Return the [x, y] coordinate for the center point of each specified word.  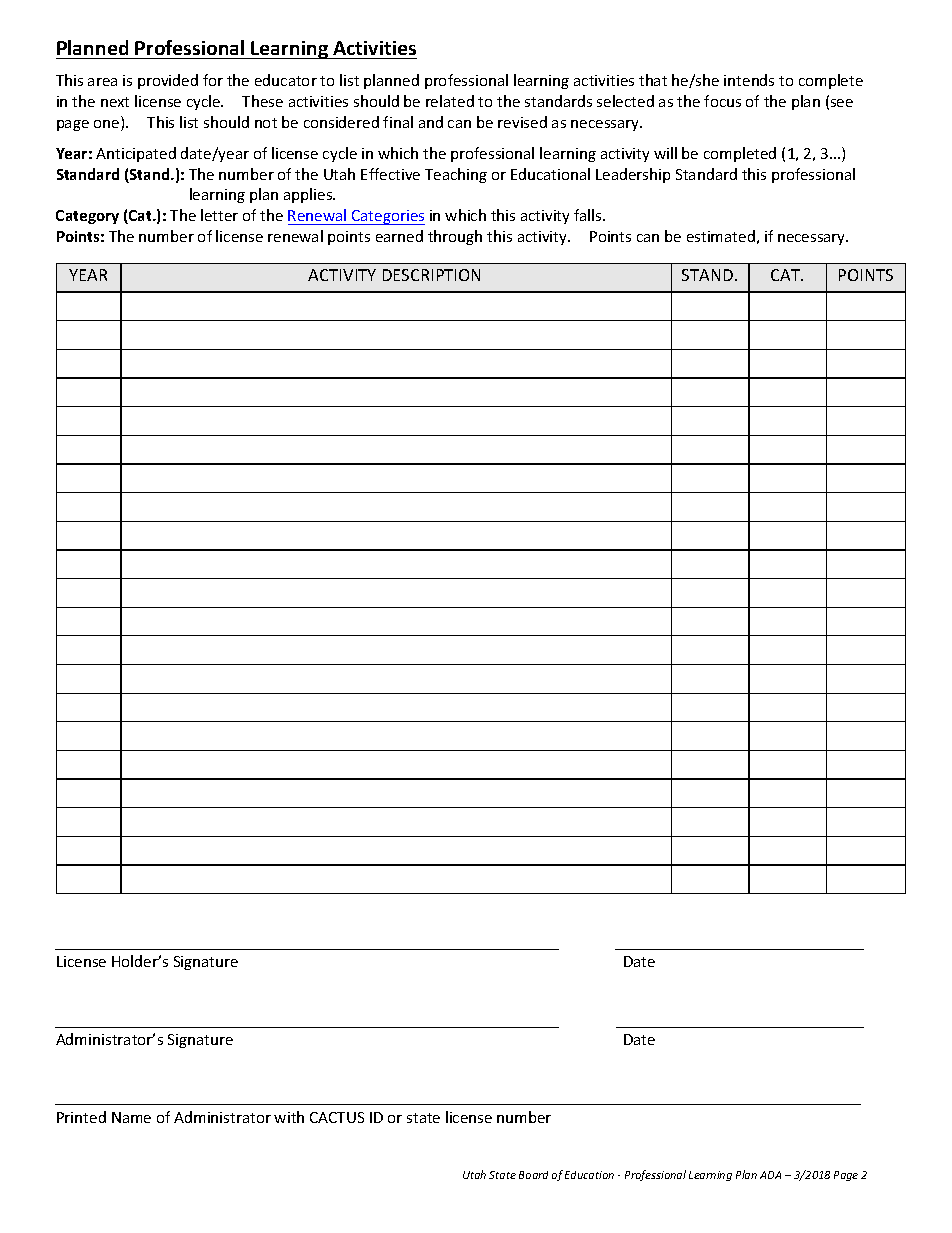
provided [168, 81]
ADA [770, 1175]
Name [131, 1117]
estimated [721, 236]
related [450, 101]
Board [533, 1175]
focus [722, 101]
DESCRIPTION [431, 275]
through [455, 237]
